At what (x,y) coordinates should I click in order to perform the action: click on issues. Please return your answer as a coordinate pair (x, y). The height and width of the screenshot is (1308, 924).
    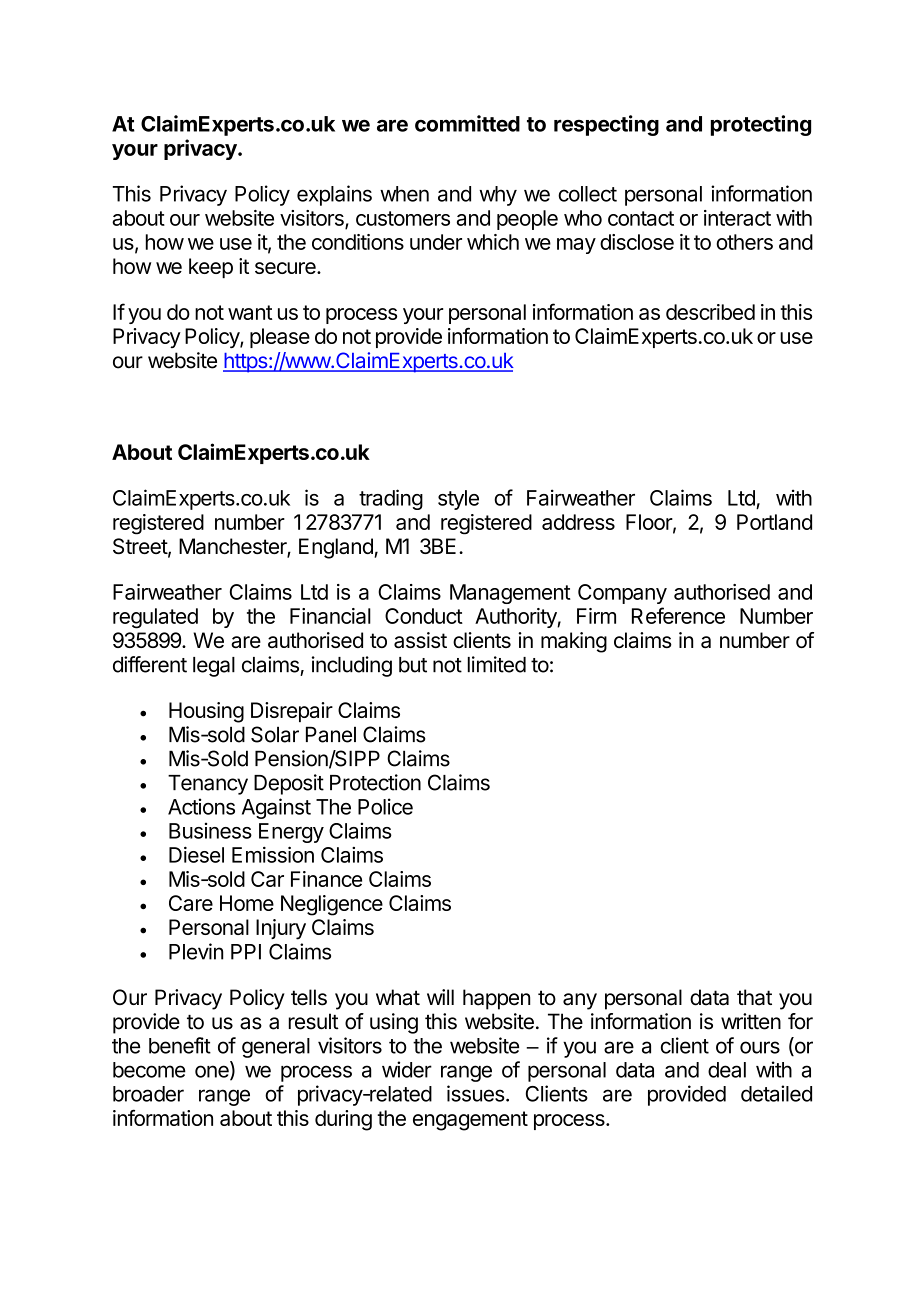
    Looking at the image, I should click on (476, 1093).
